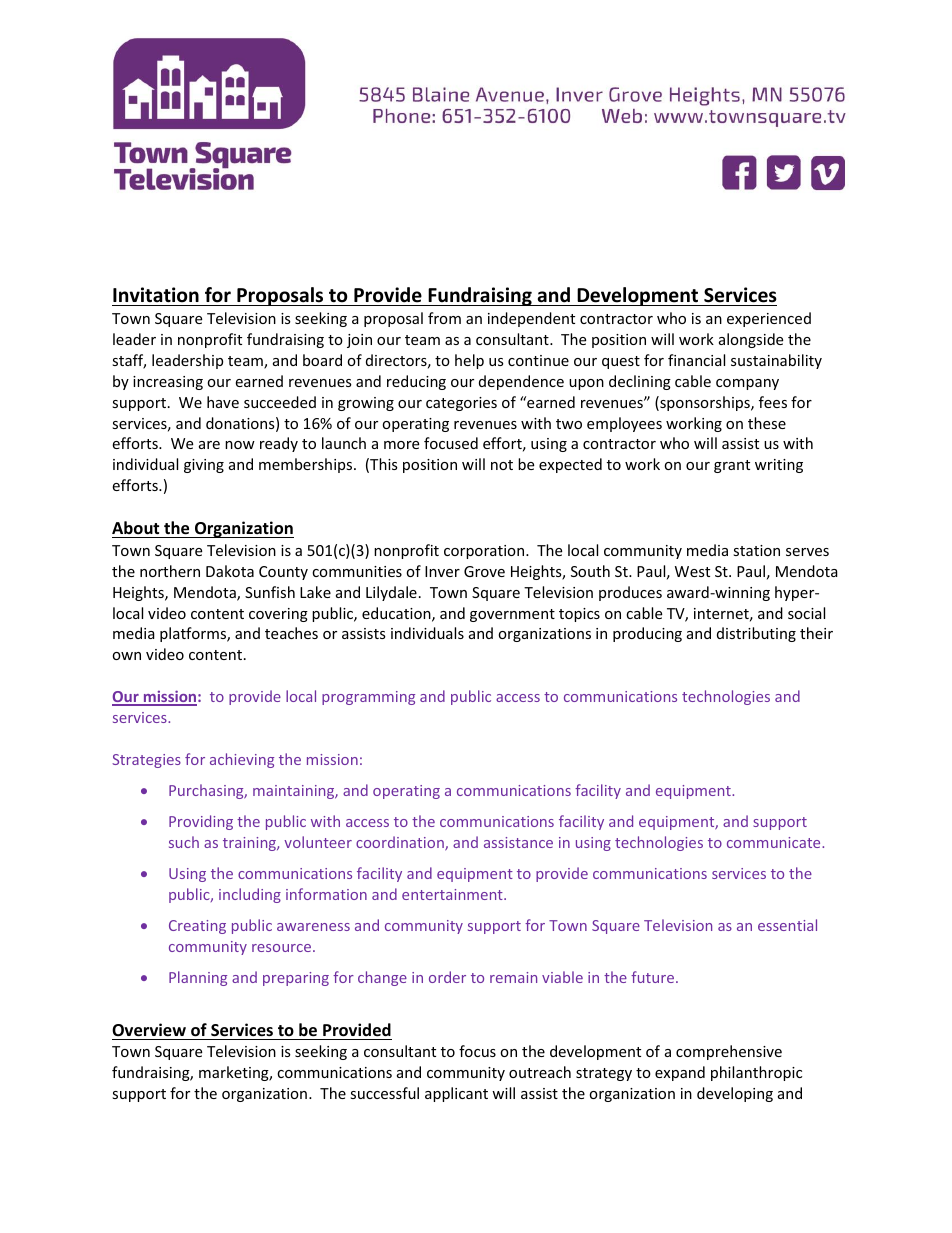 Image resolution: width=952 pixels, height=1233 pixels. Describe the element at coordinates (444, 318) in the screenshot. I see `from` at that location.
